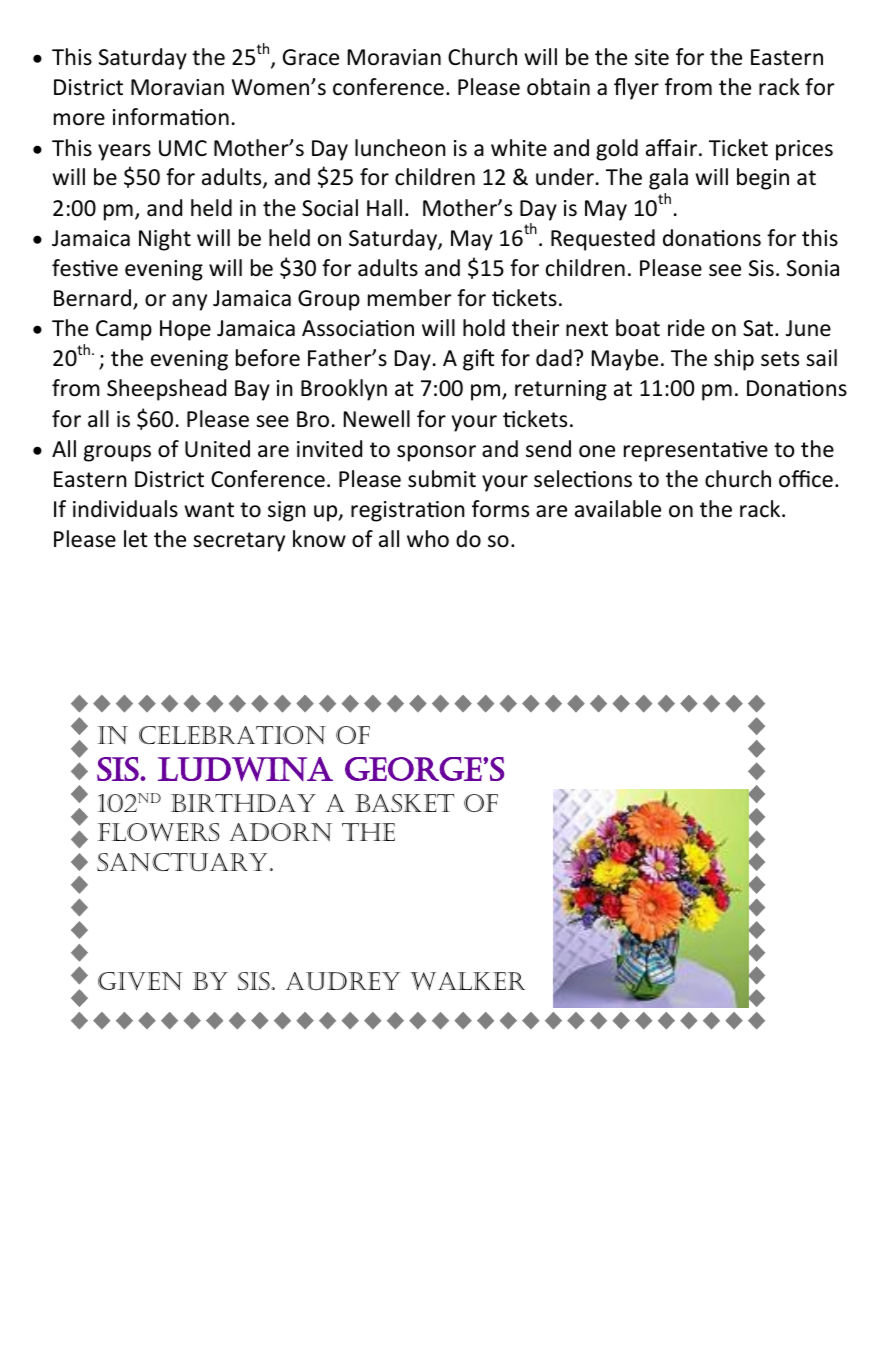 The width and height of the document is (887, 1372). I want to click on who, so click(428, 539).
